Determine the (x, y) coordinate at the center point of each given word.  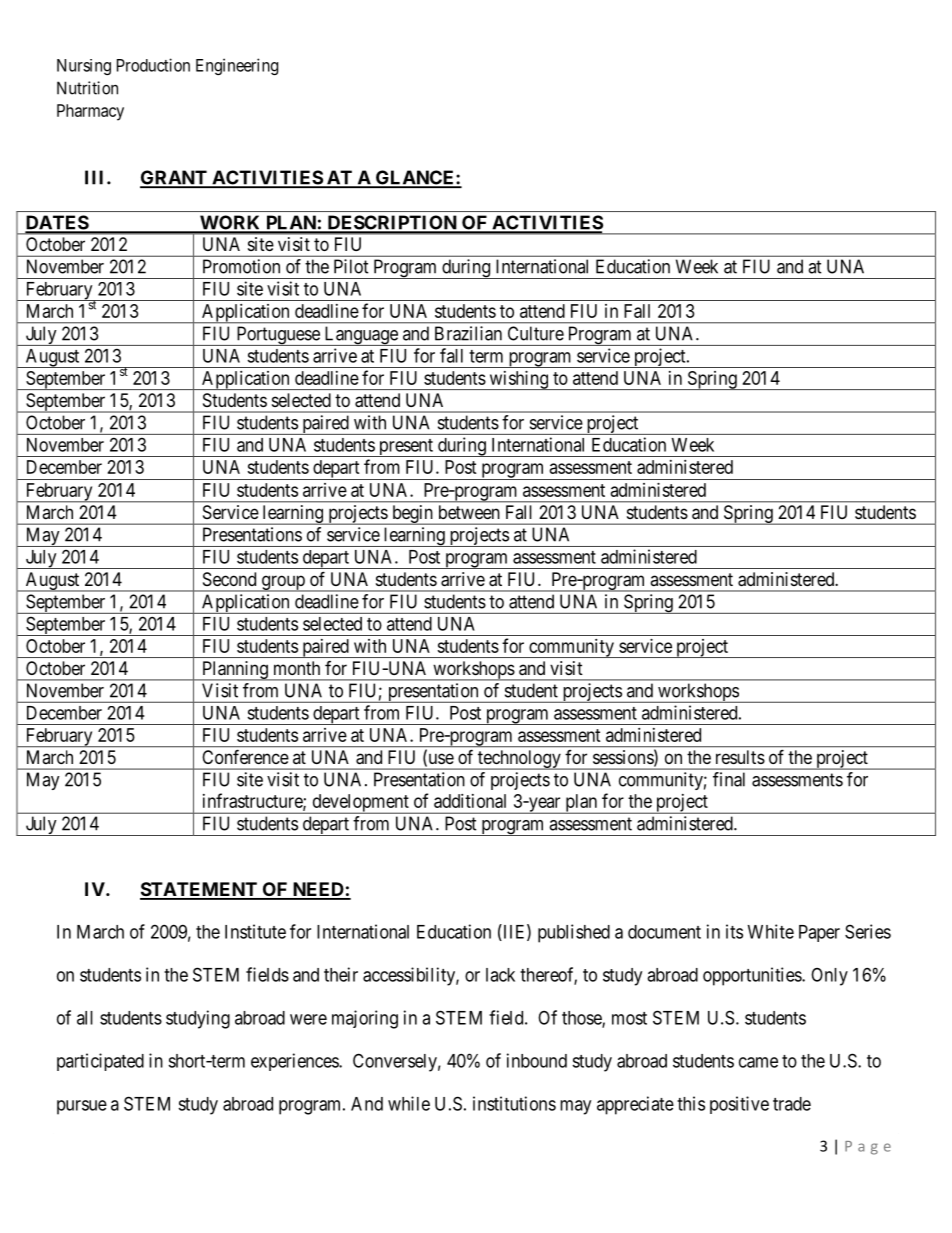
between (469, 512)
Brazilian (468, 333)
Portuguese (278, 336)
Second (229, 579)
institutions (514, 1103)
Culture (536, 333)
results (740, 757)
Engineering (237, 66)
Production (153, 65)
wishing (519, 380)
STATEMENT (199, 890)
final (729, 779)
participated (100, 1062)
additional (470, 801)
